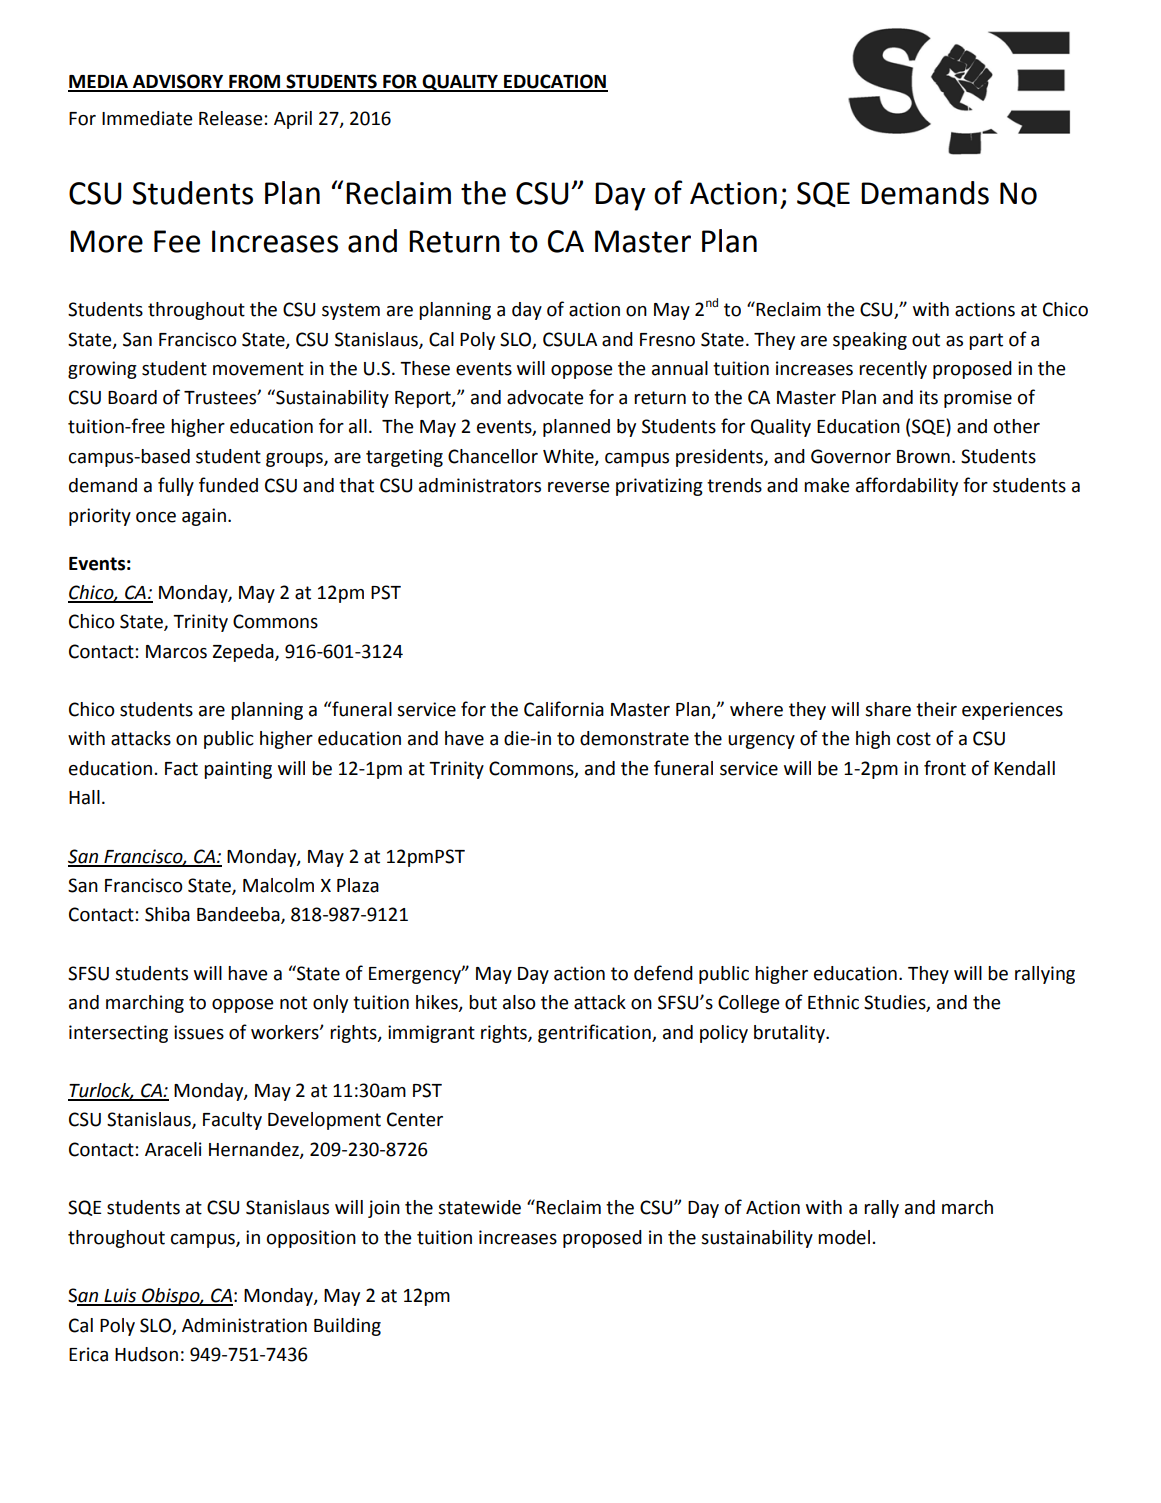  I want to click on Administration, so click(244, 1325).
